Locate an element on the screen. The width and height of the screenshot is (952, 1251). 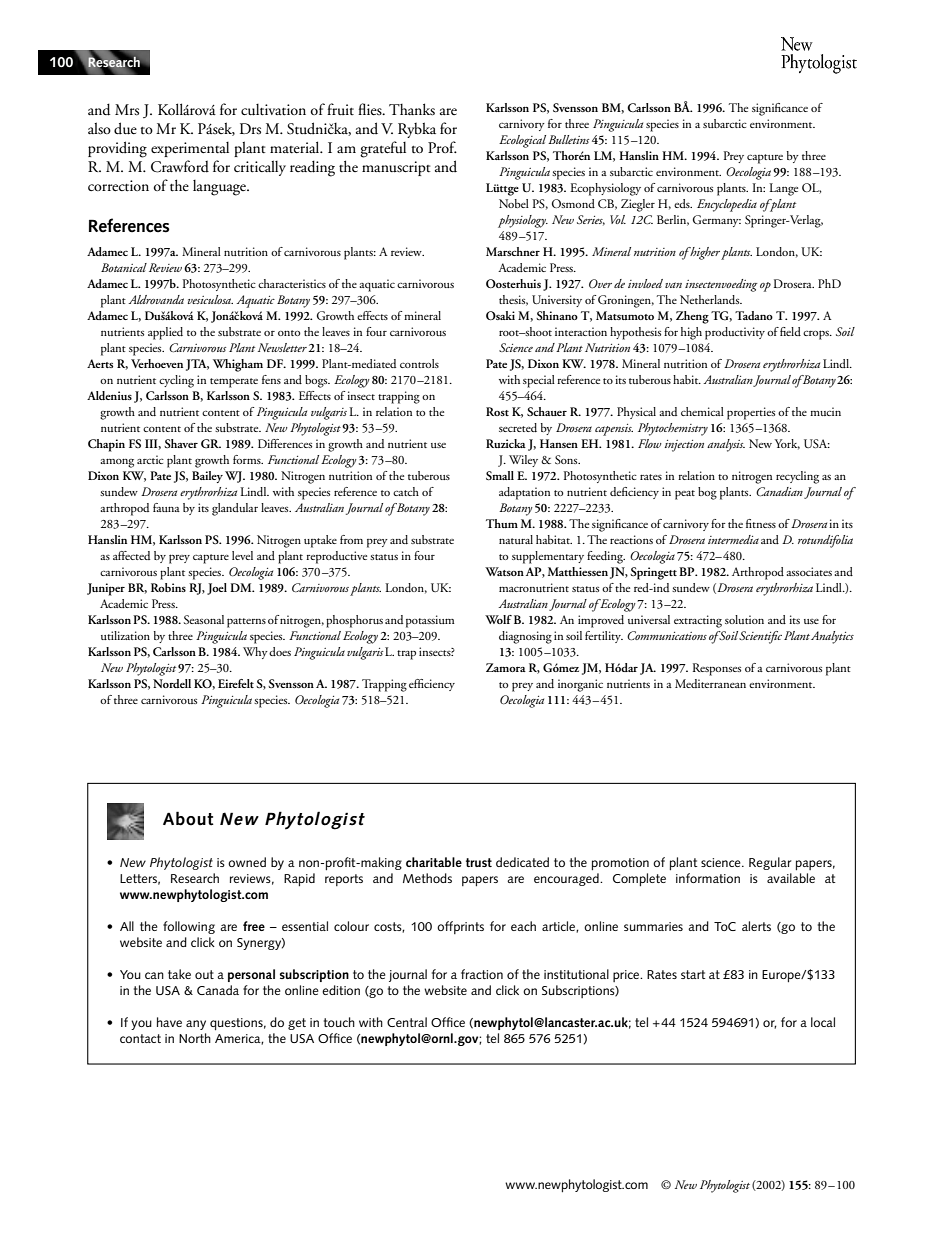
trust is located at coordinates (479, 862).
